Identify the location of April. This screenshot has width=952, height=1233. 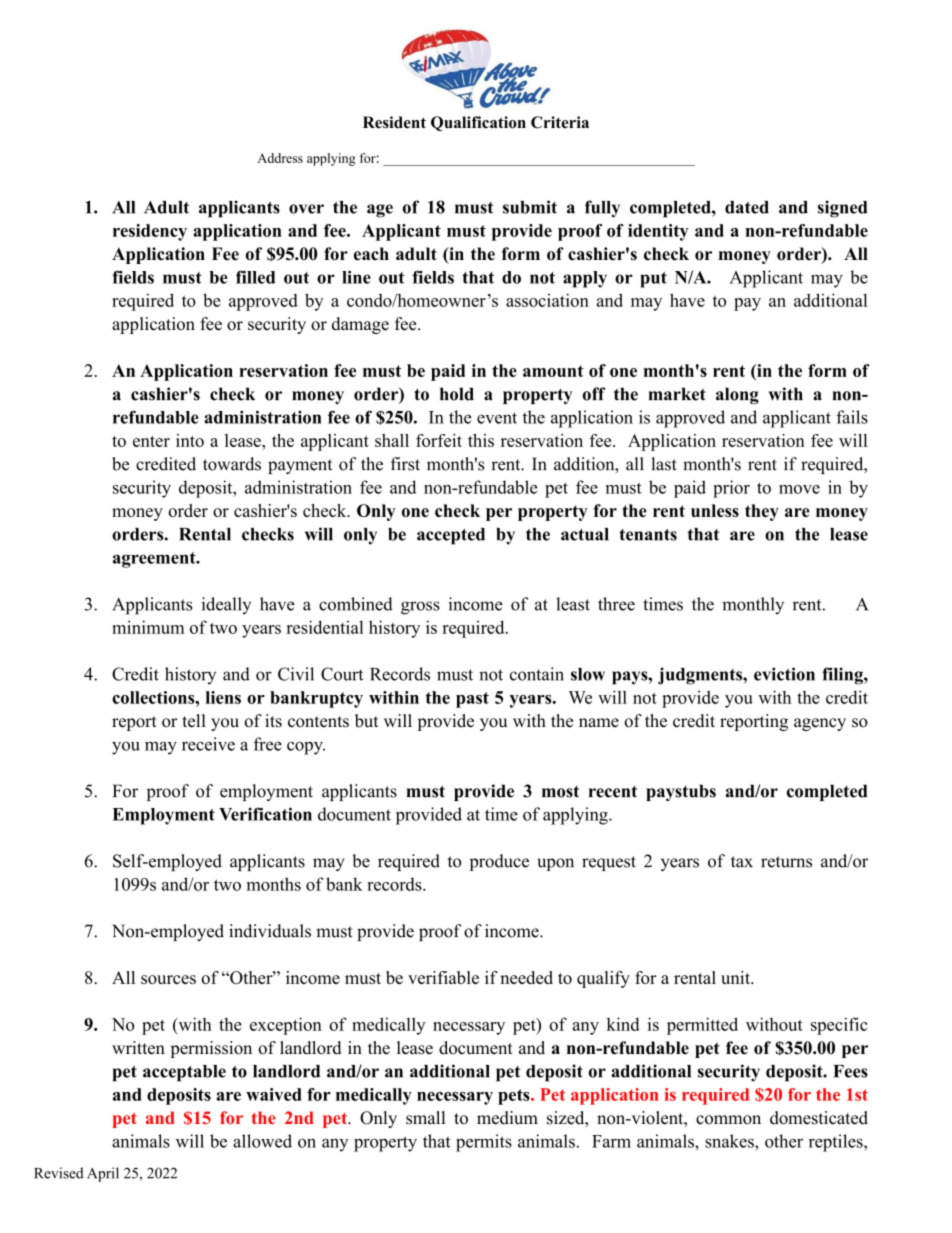
(103, 1174).
